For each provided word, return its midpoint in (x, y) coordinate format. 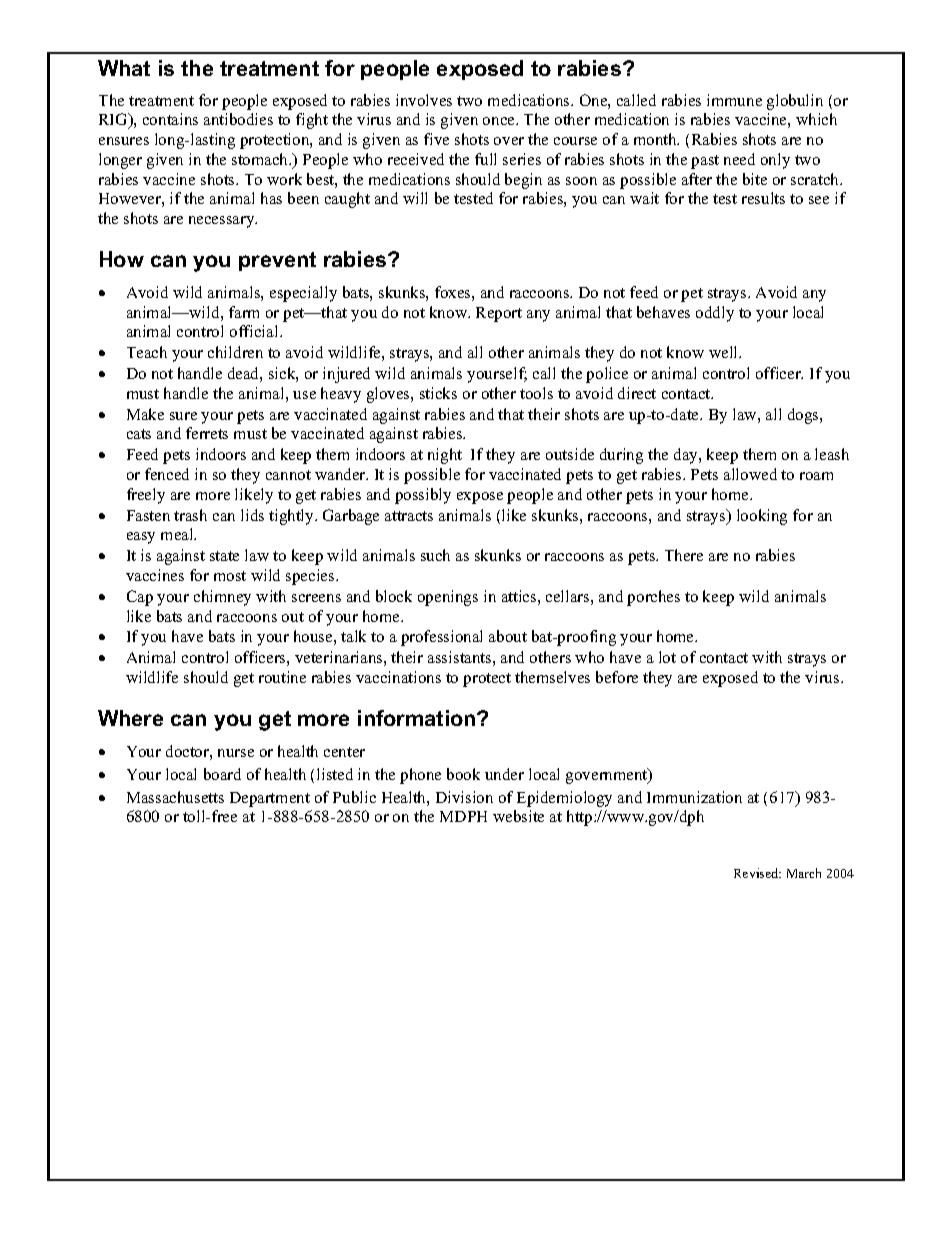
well (725, 352)
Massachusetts (175, 797)
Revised (757, 873)
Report (499, 314)
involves (424, 100)
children (235, 352)
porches (653, 598)
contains (170, 119)
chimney (222, 598)
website (518, 816)
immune (734, 100)
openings (448, 598)
